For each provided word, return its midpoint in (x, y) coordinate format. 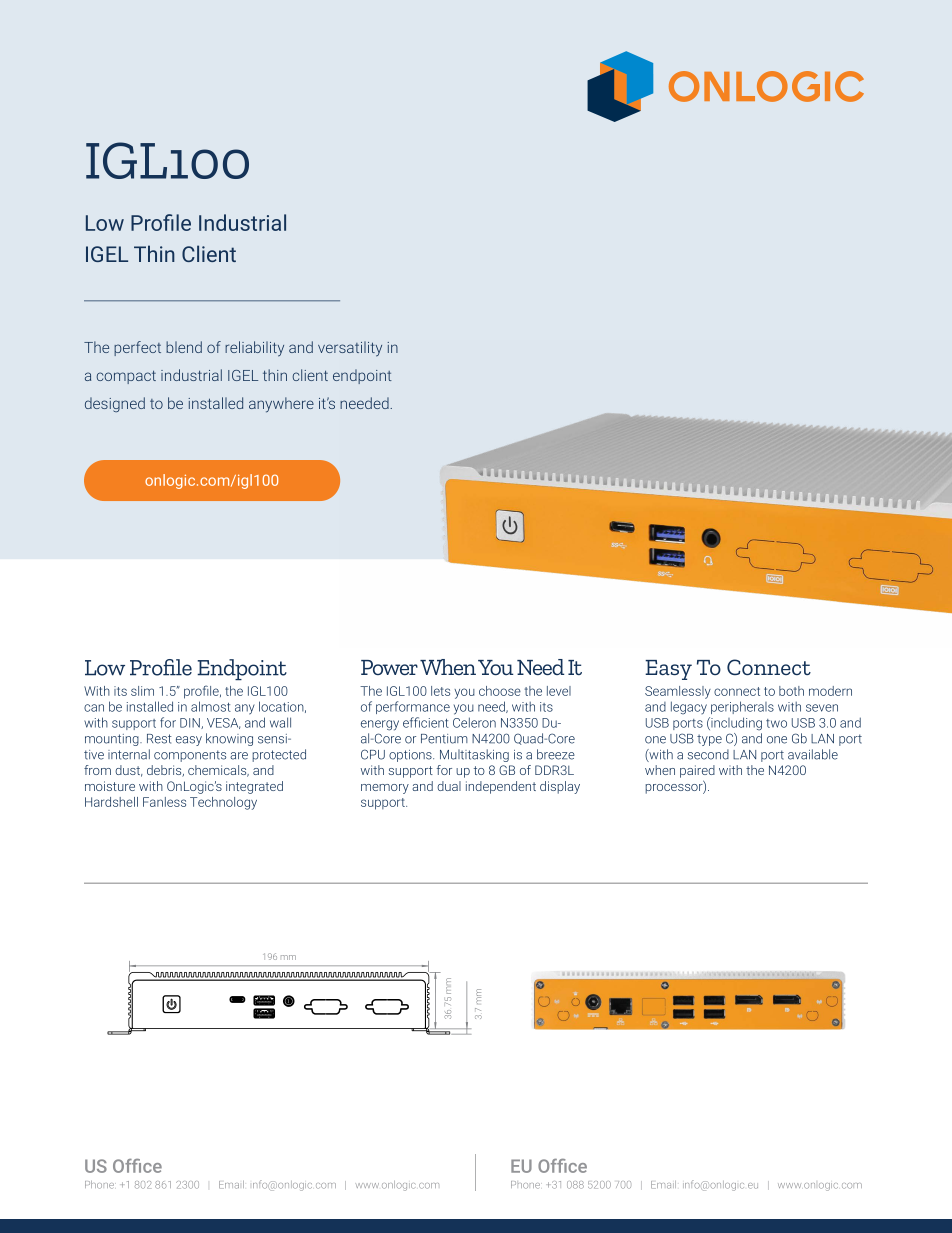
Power (389, 667)
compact (126, 377)
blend (184, 347)
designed (115, 404)
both (791, 691)
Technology (223, 803)
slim (142, 691)
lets (440, 691)
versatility (350, 349)
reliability (254, 349)
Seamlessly (678, 692)
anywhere (281, 405)
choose (500, 691)
